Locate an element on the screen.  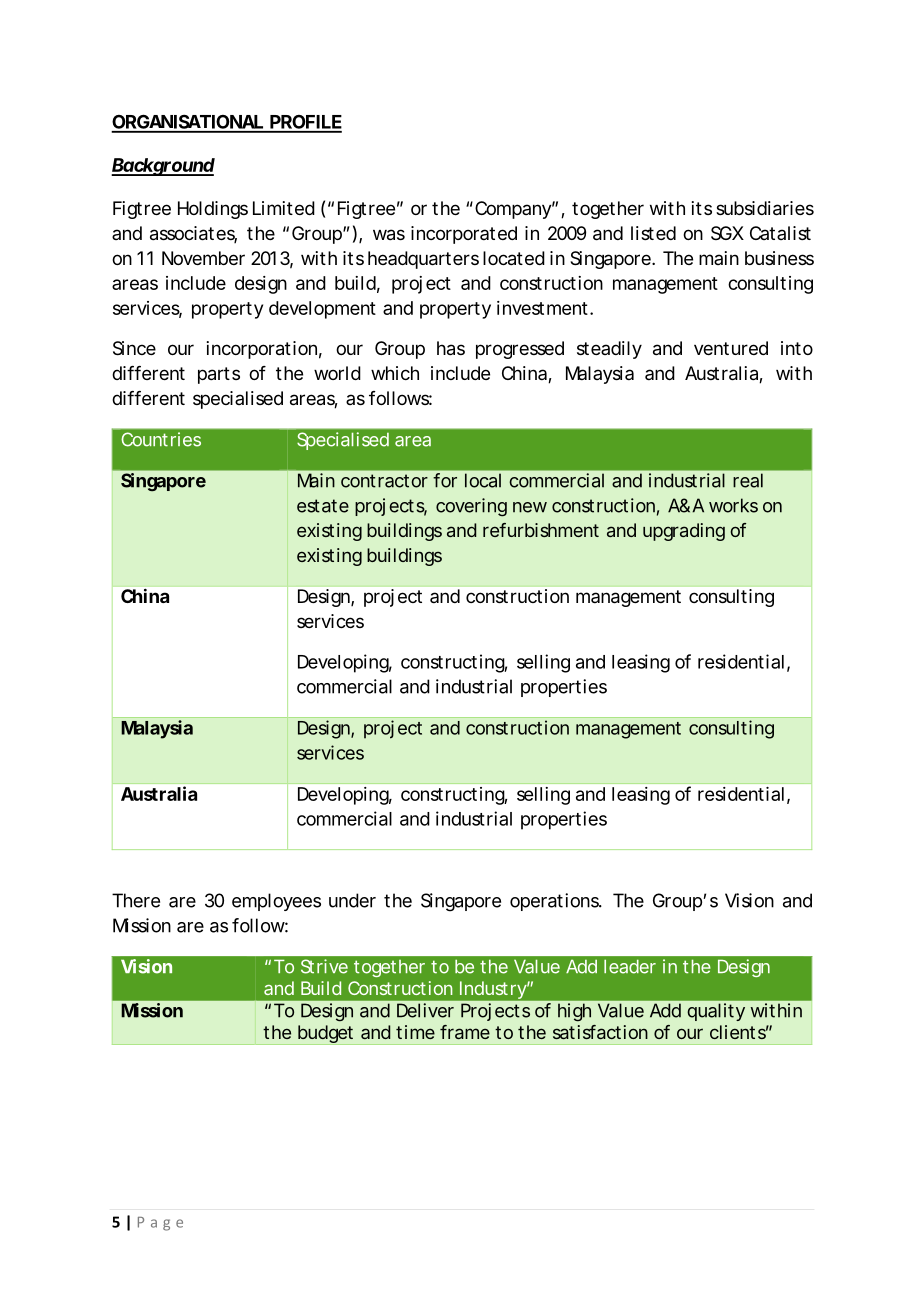
Page is located at coordinates (160, 1224).
